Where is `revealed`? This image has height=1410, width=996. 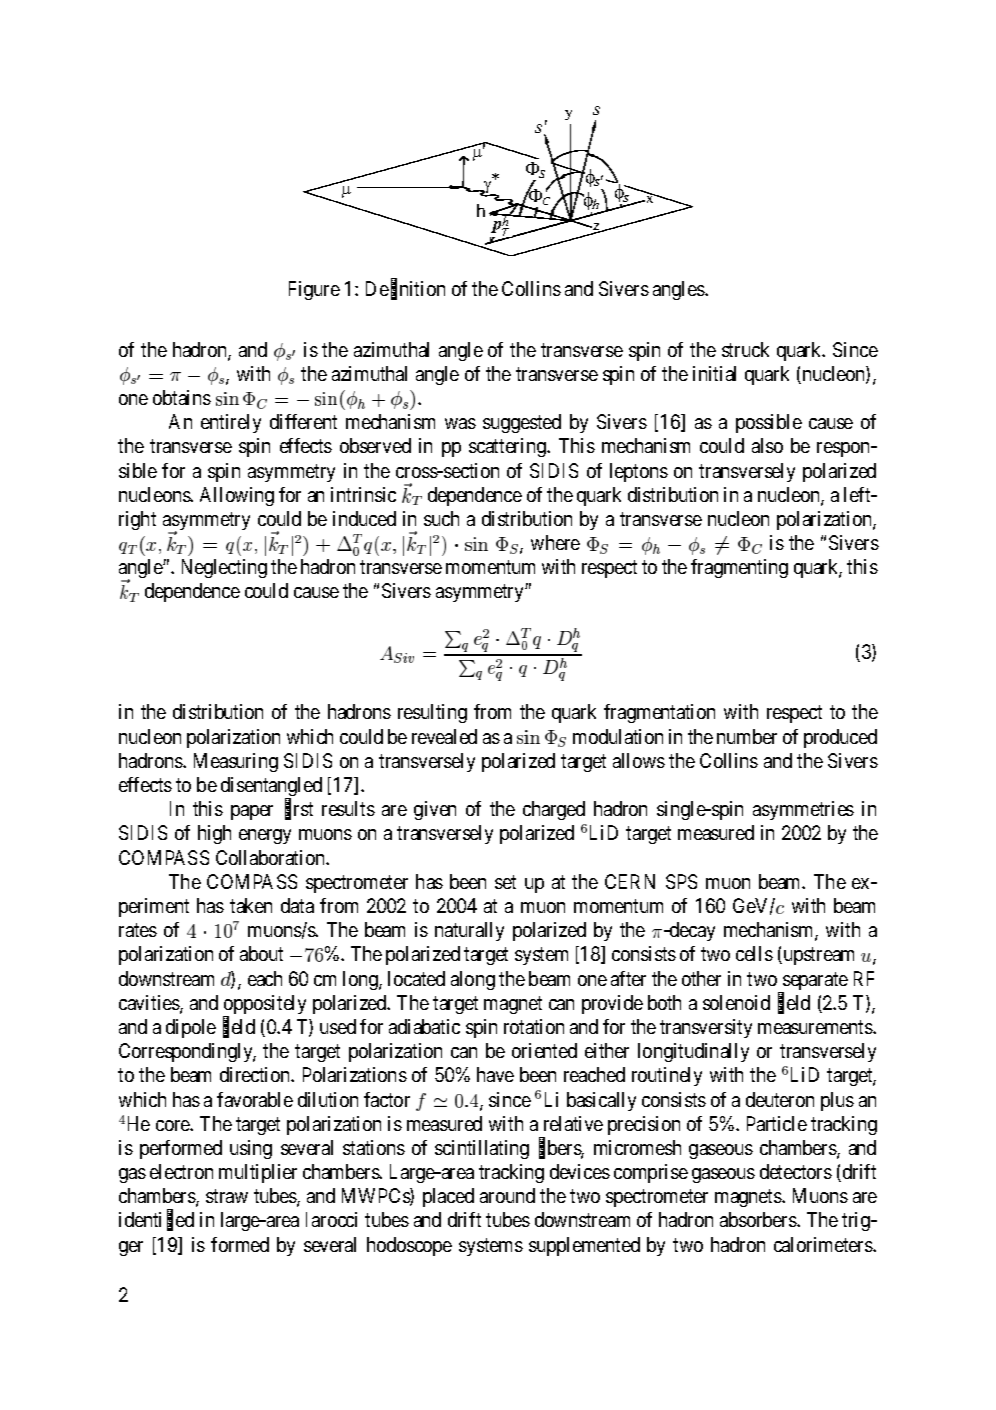
revealed is located at coordinates (444, 736).
